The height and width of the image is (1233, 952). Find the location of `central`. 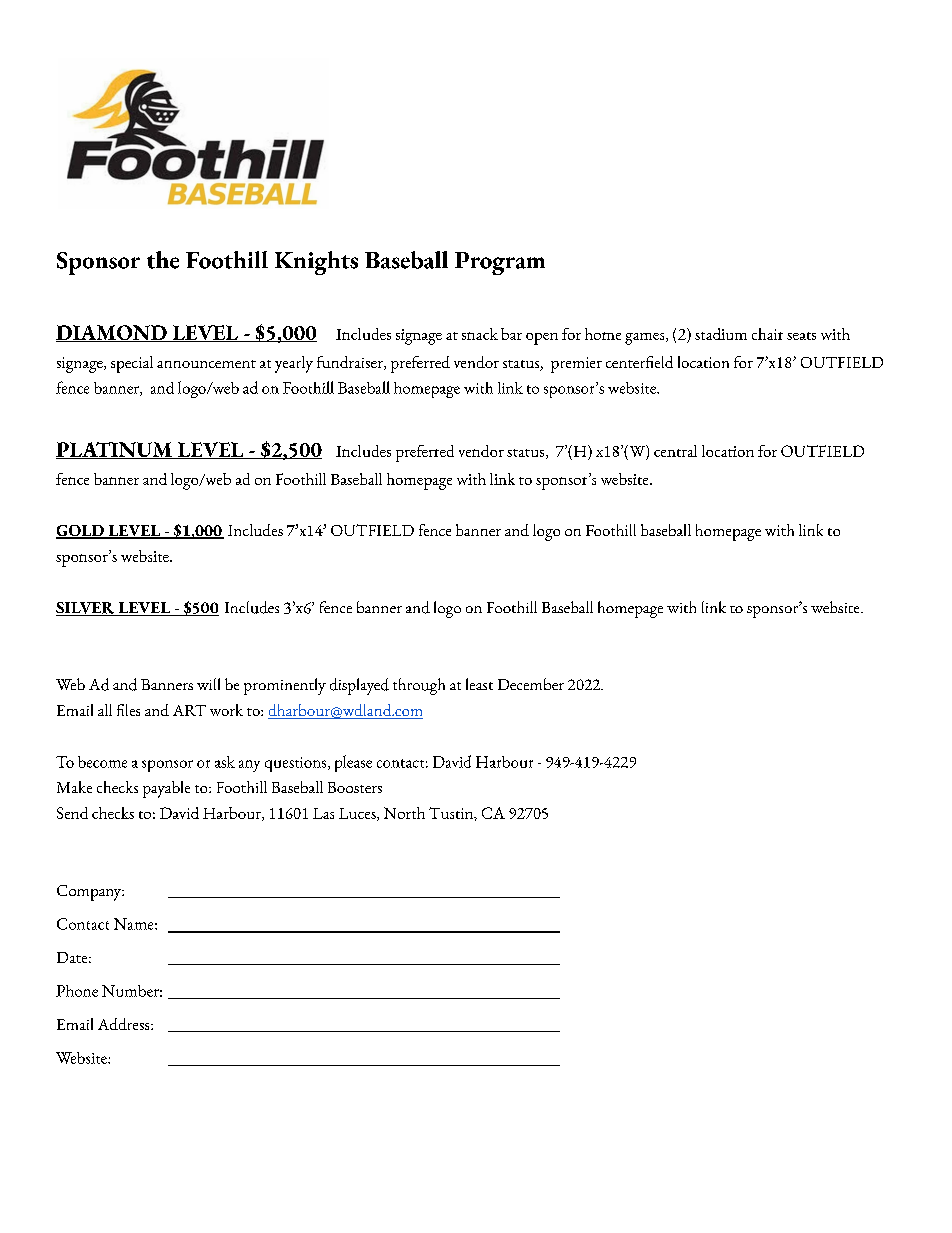

central is located at coordinates (675, 451).
